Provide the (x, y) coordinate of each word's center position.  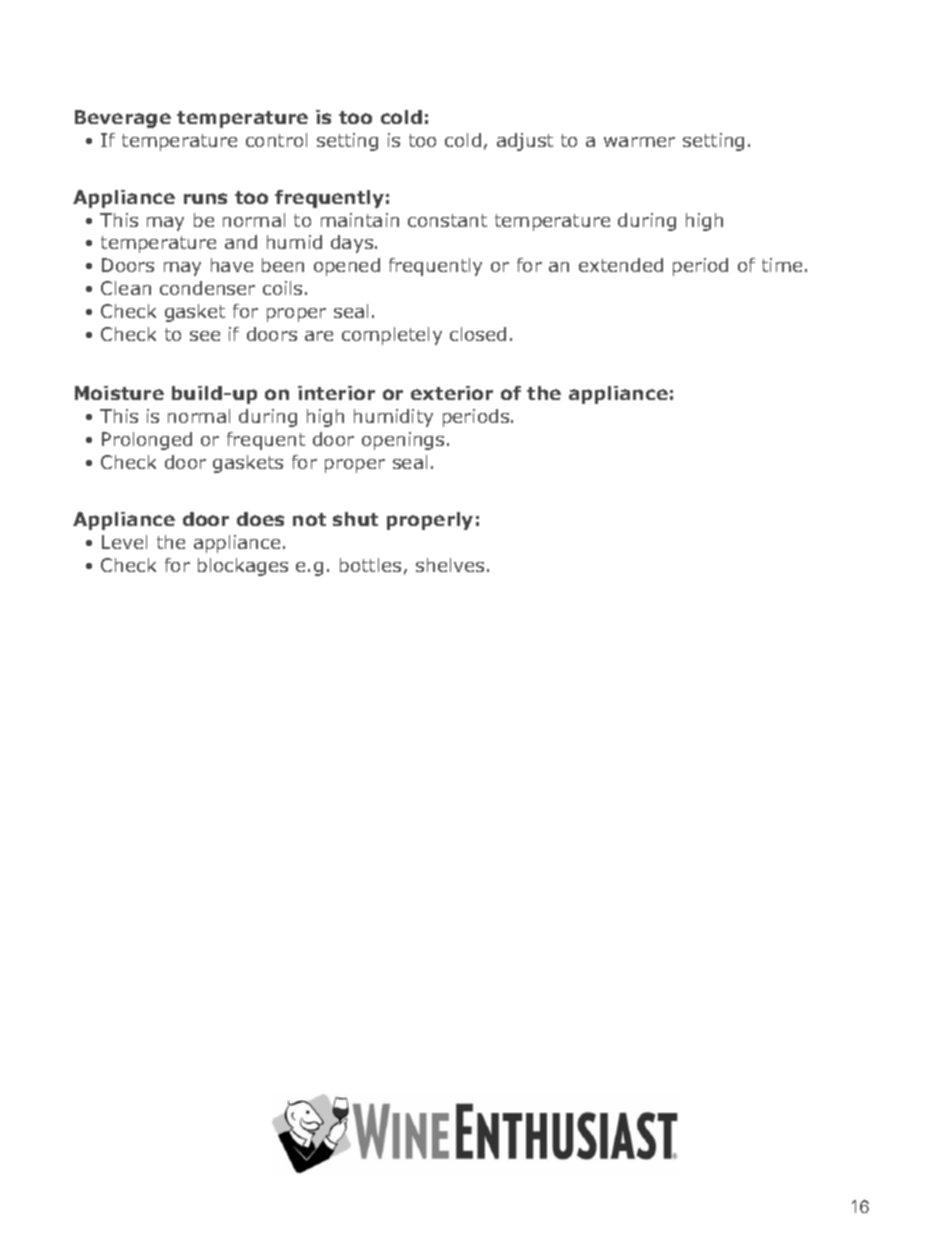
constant (447, 220)
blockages (243, 567)
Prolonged (147, 441)
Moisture (119, 393)
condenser (207, 288)
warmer (639, 142)
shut (355, 519)
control (276, 140)
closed (478, 334)
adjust (525, 142)
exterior (452, 393)
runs (205, 198)
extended (621, 265)
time (782, 265)
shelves (450, 565)
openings (403, 441)
